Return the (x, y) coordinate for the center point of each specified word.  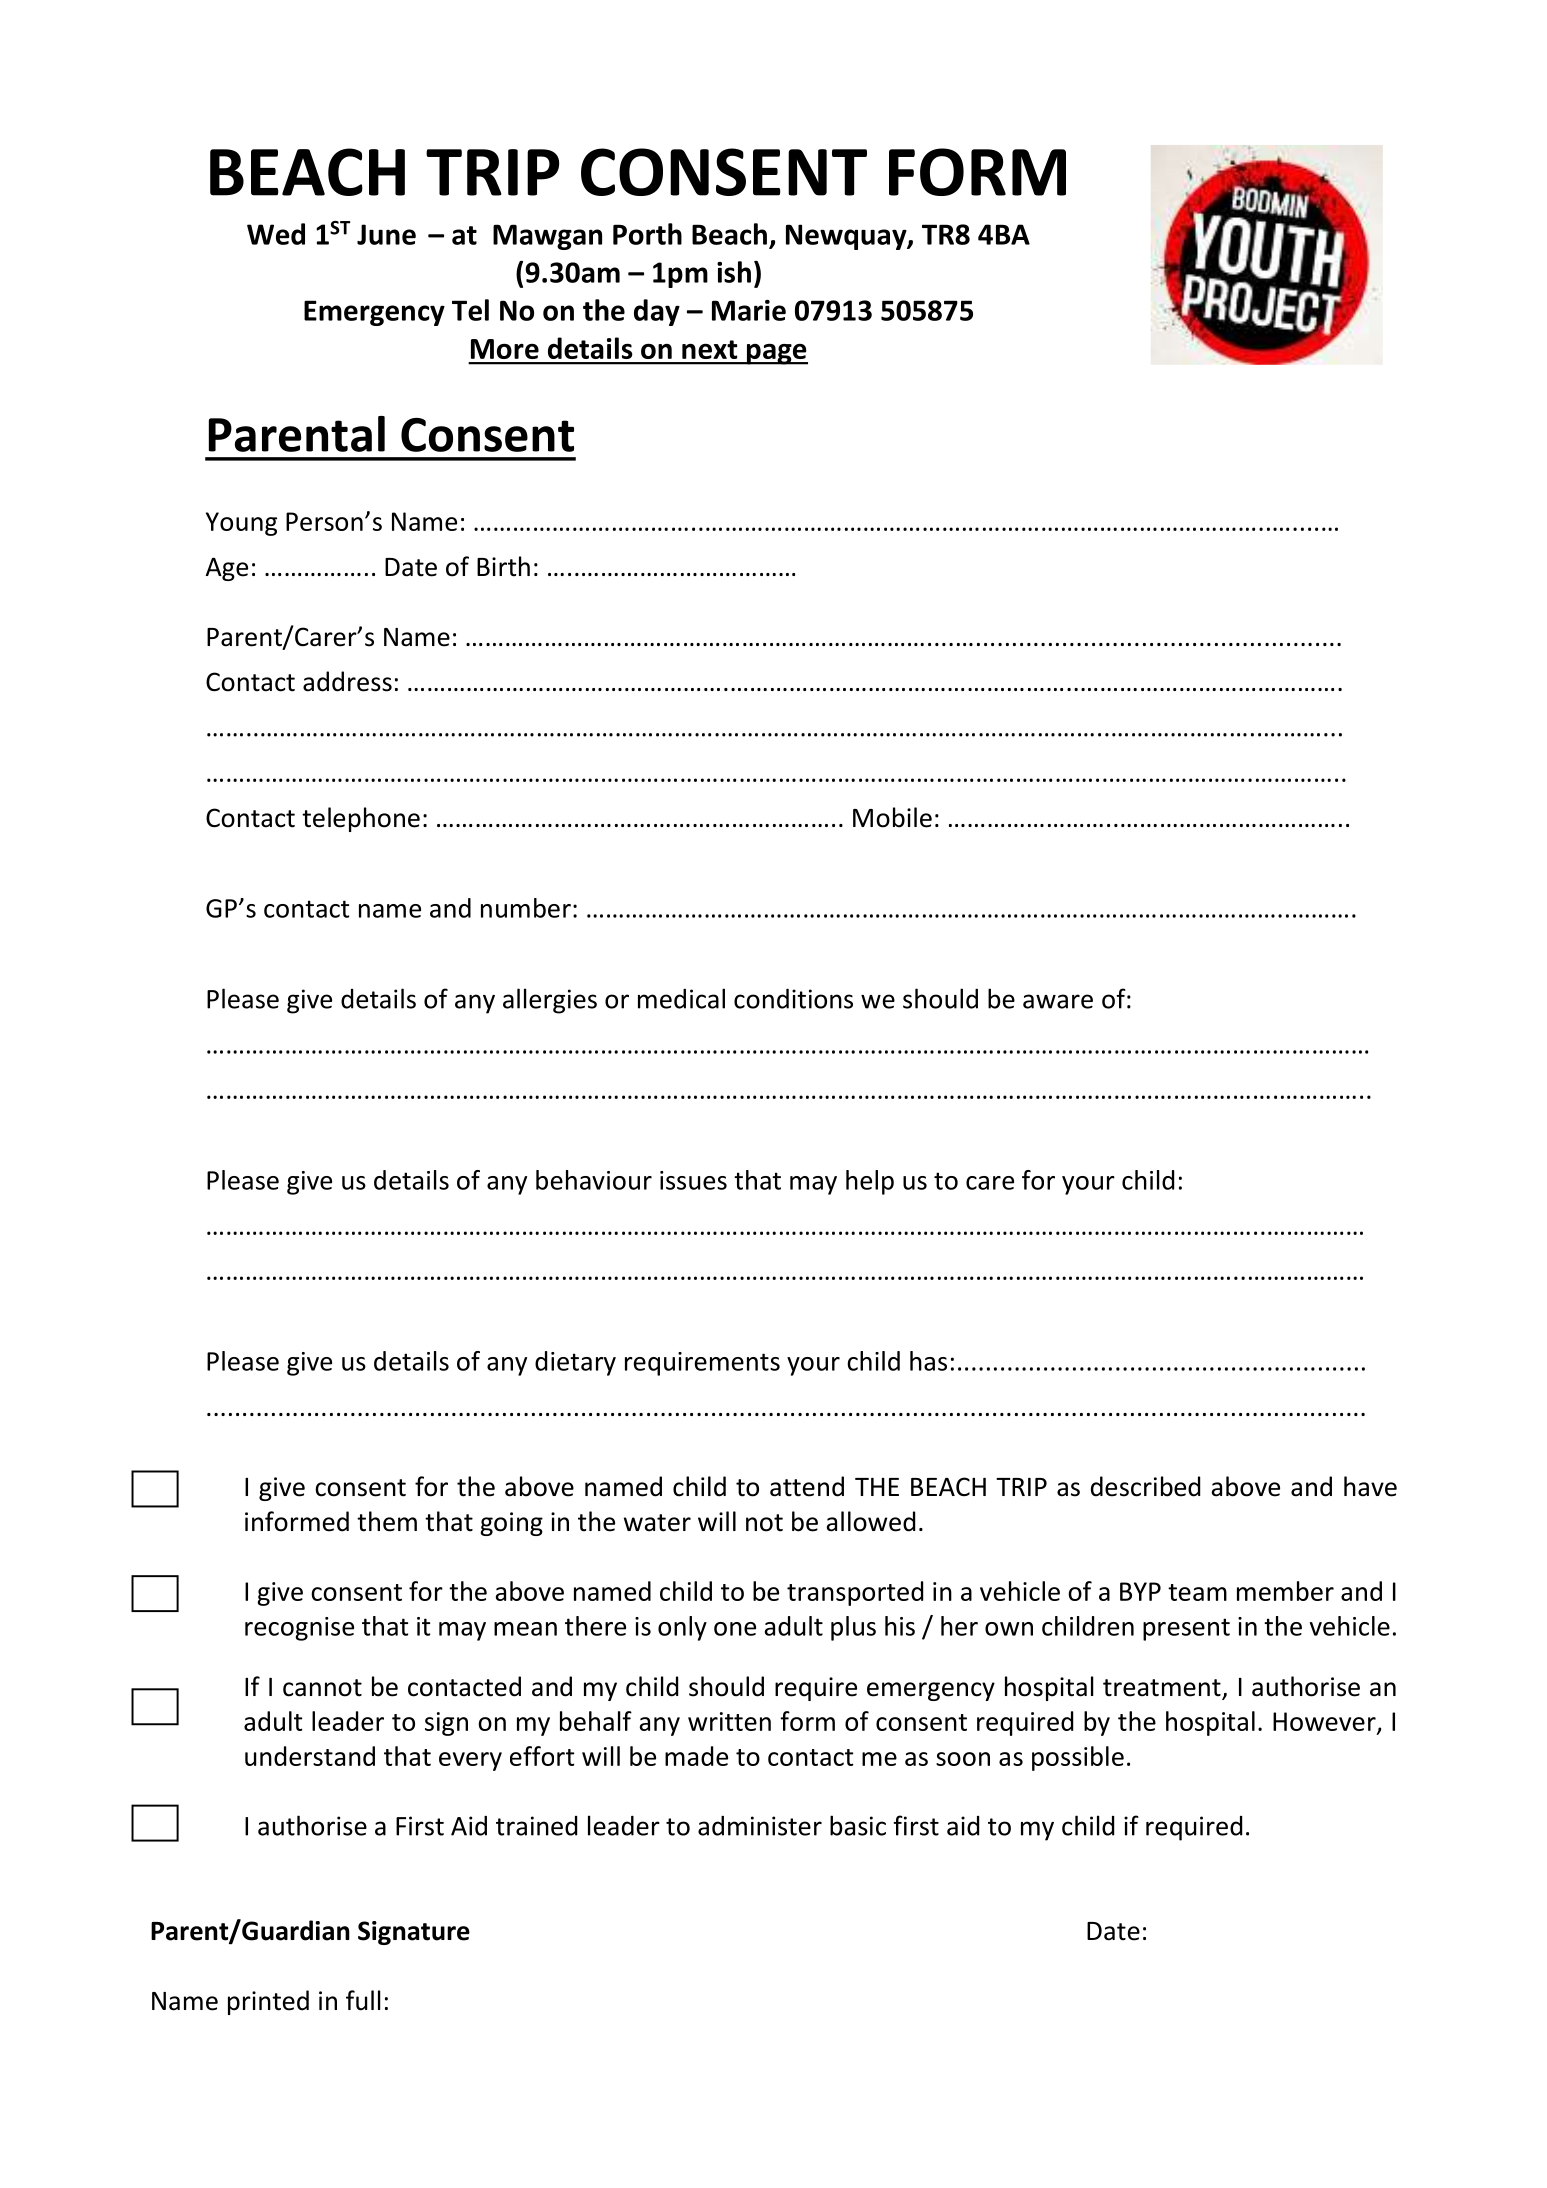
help (870, 1182)
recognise (299, 1629)
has (928, 1361)
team (1197, 1592)
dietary (575, 1363)
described (1145, 1486)
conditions (793, 999)
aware (1058, 1001)
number (526, 908)
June (386, 234)
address (347, 681)
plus (853, 1628)
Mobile (892, 817)
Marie (749, 310)
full (363, 2000)
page (776, 354)
